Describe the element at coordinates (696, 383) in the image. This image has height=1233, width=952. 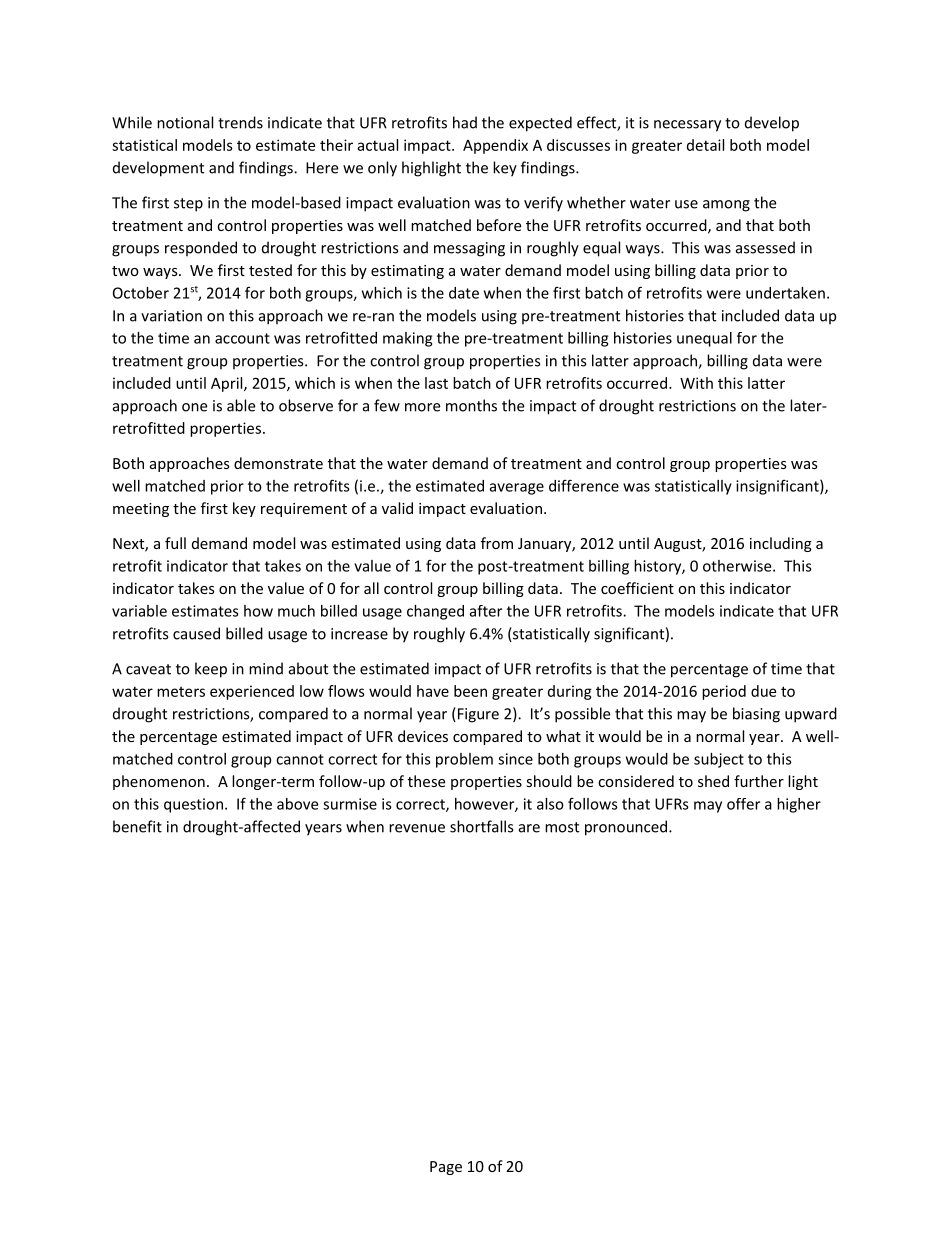
I see `With` at that location.
